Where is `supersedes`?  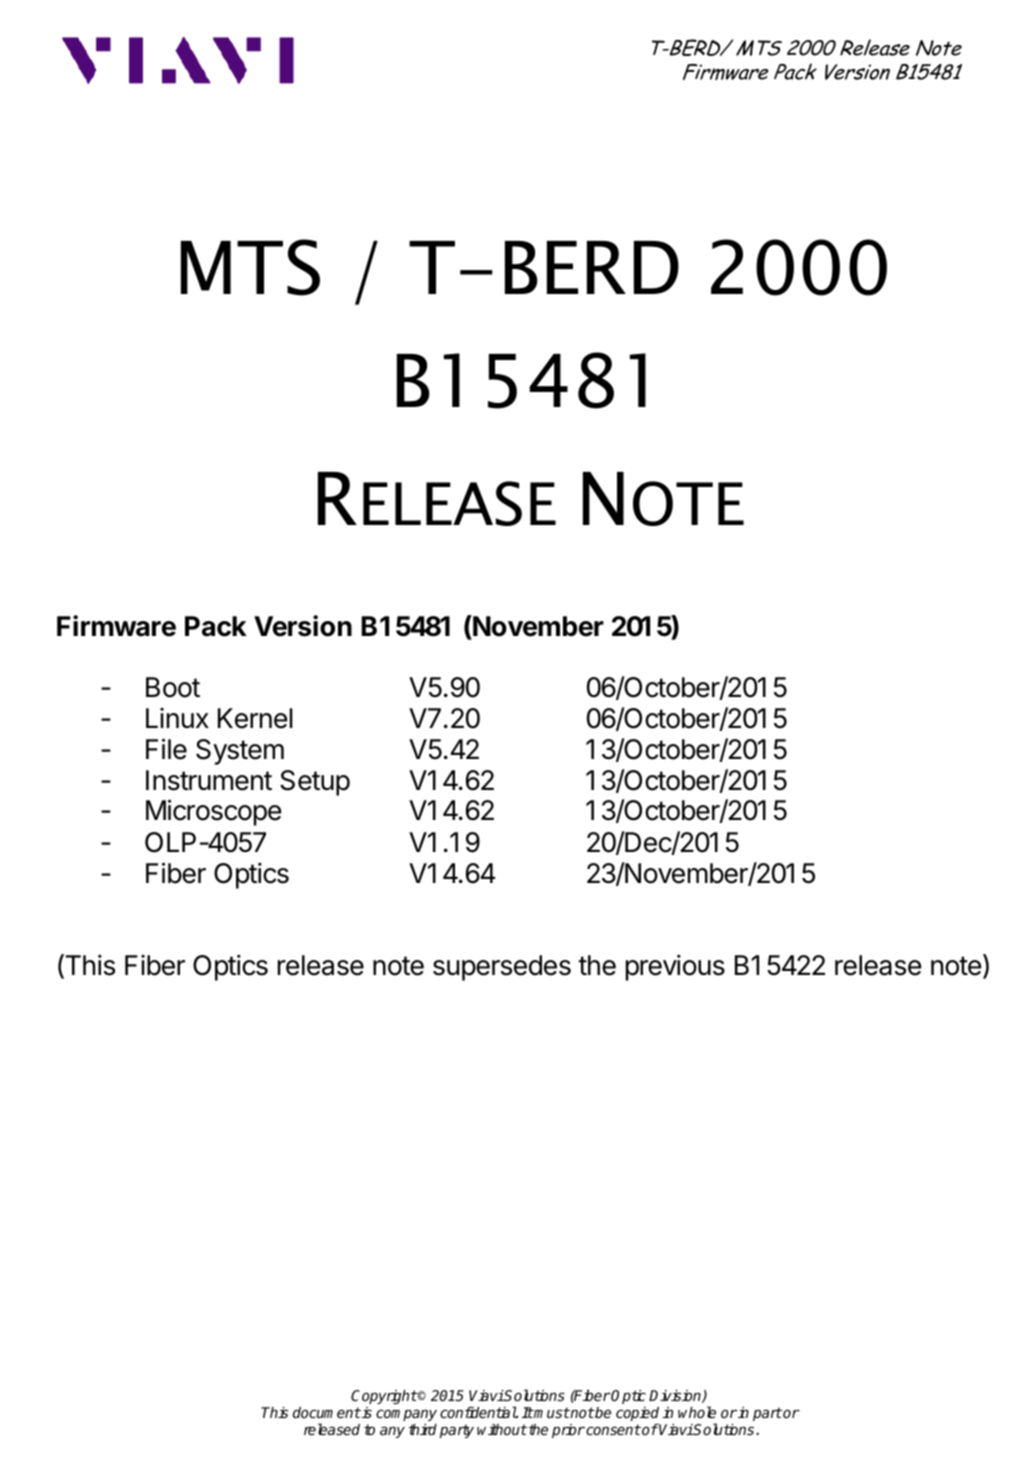
supersedes is located at coordinates (502, 968).
